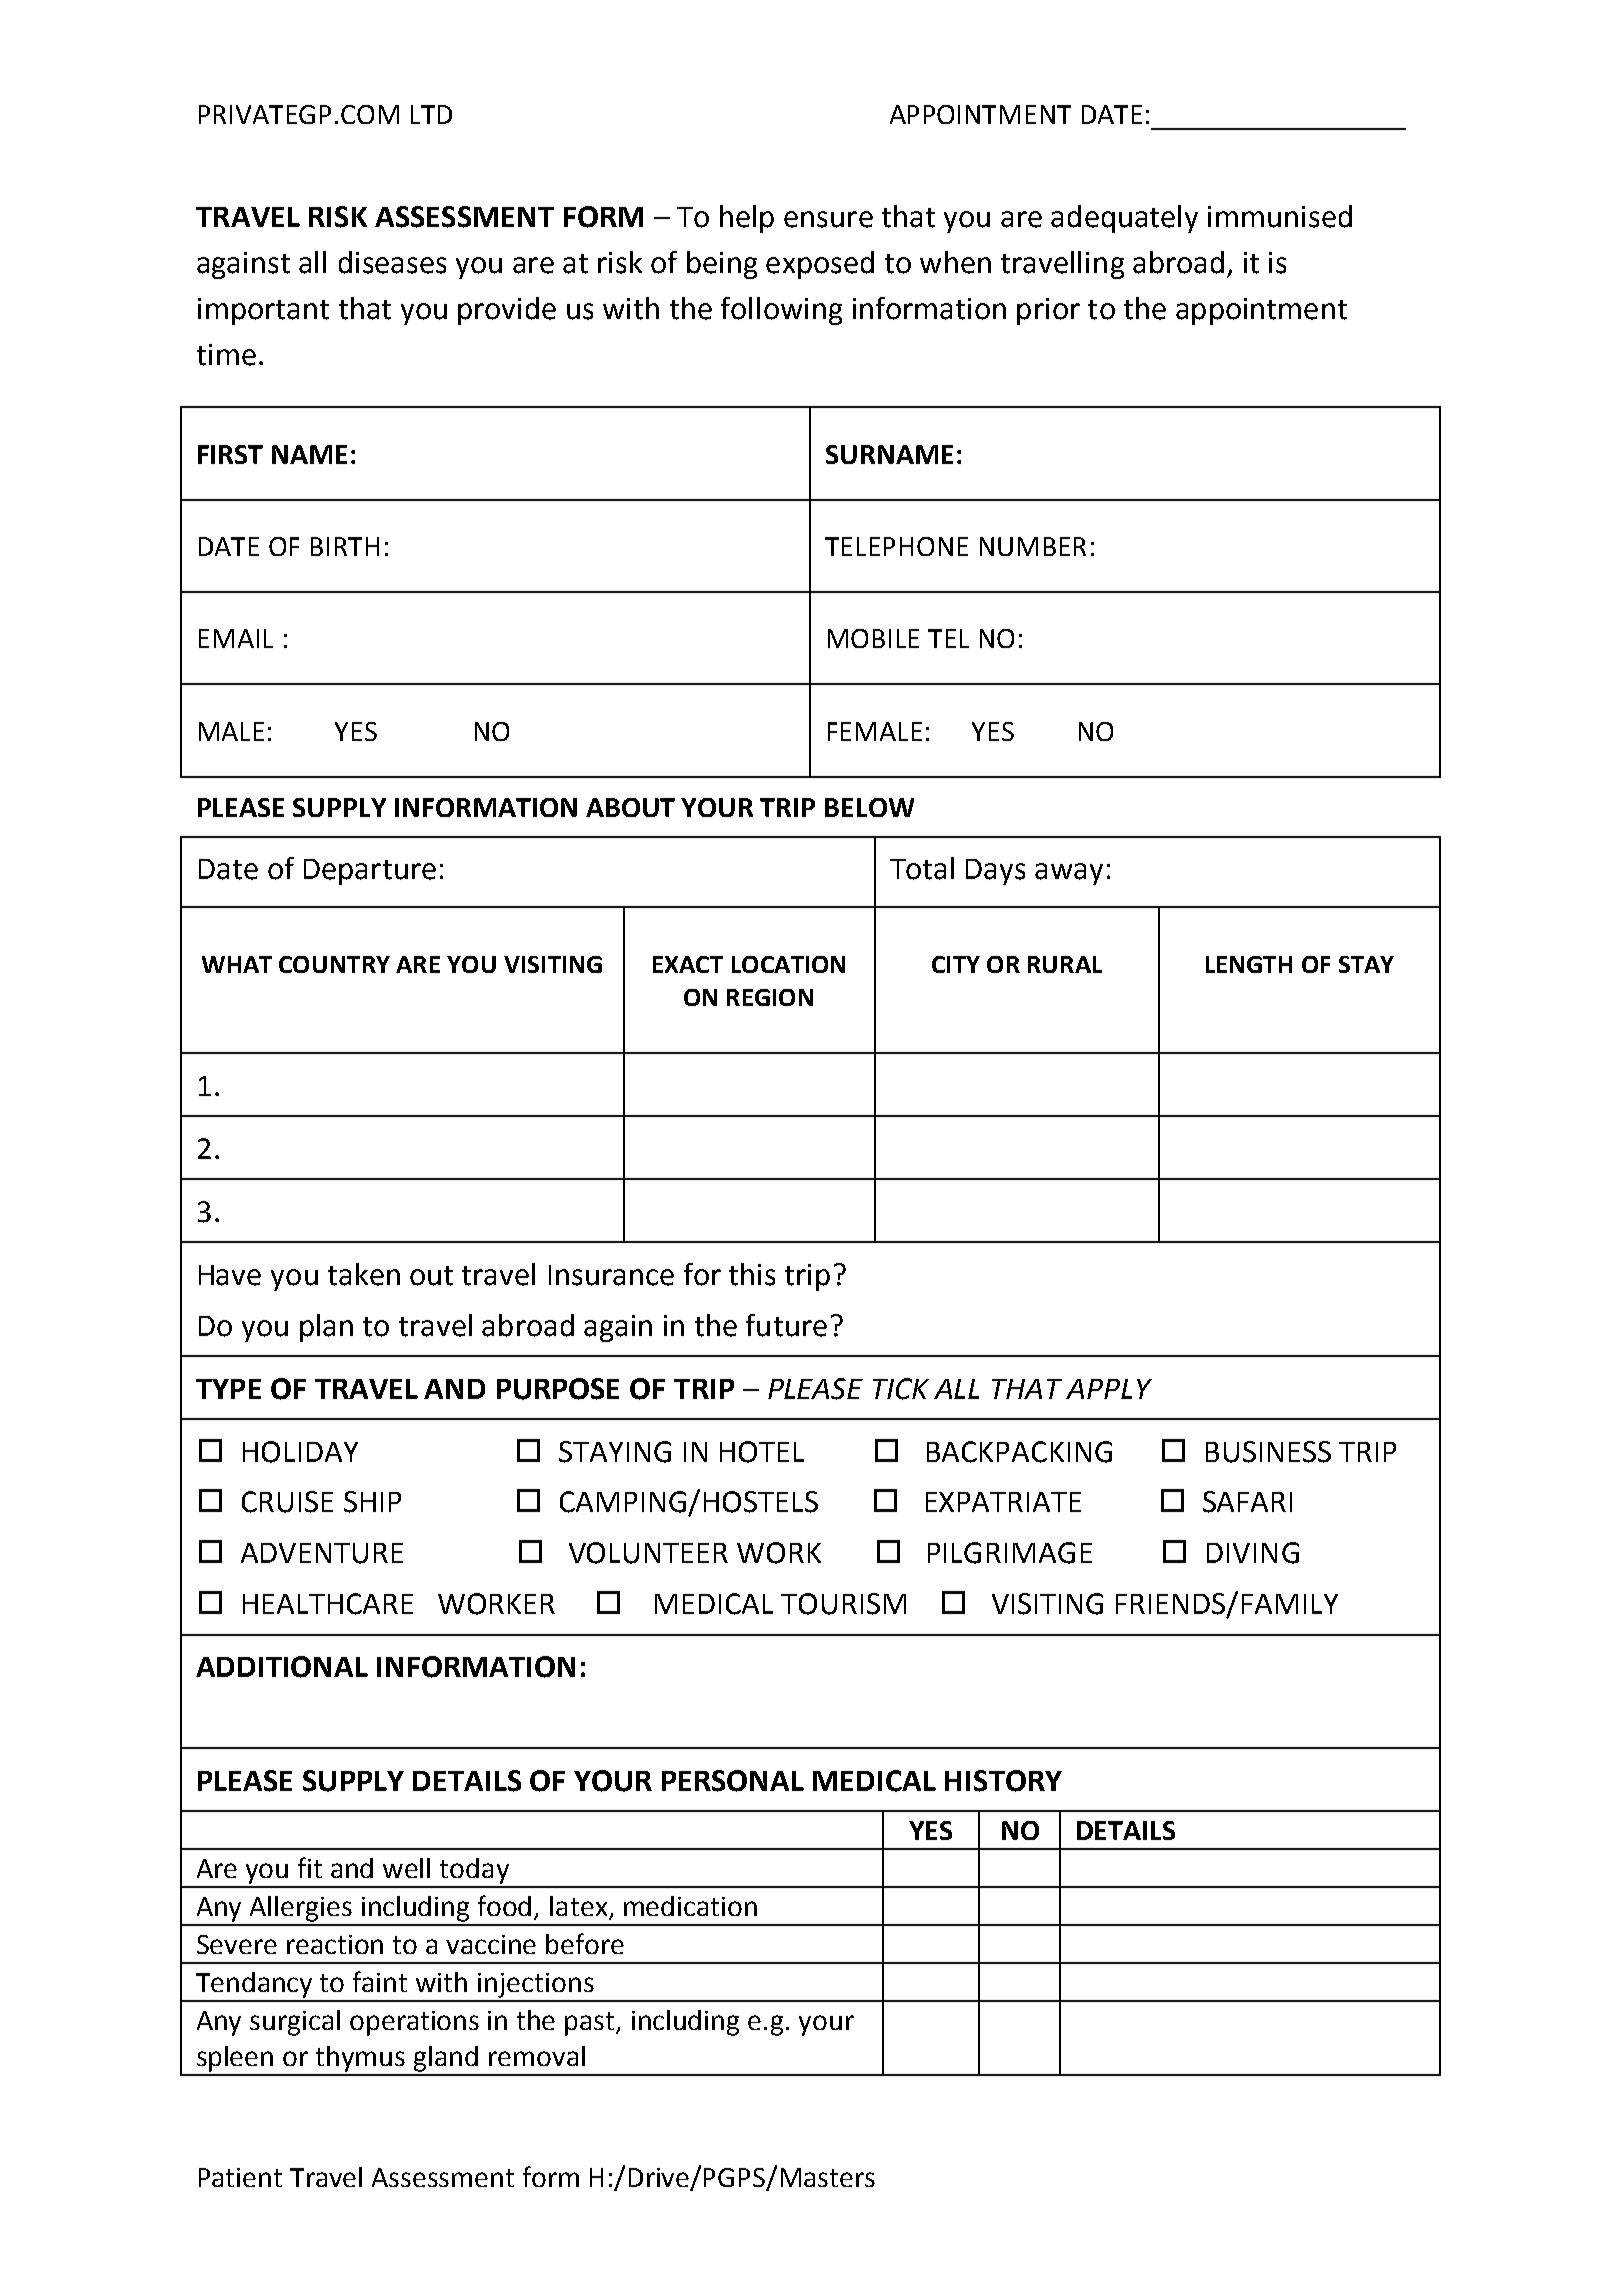 The height and width of the screenshot is (2292, 1621). Describe the element at coordinates (752, 1274) in the screenshot. I see `this` at that location.
